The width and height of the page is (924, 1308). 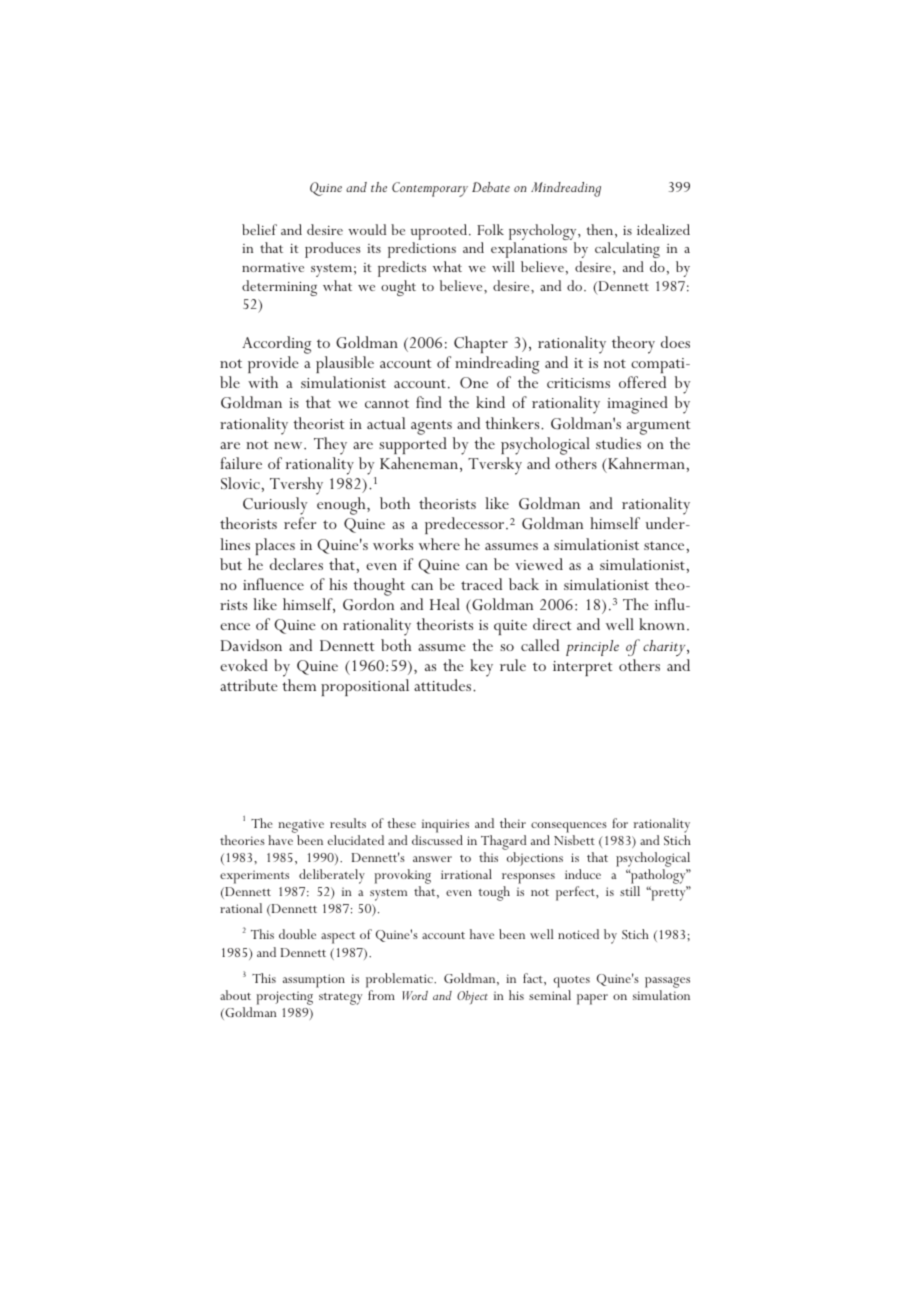 What do you see at coordinates (259, 229) in the page?
I see `belief` at bounding box center [259, 229].
